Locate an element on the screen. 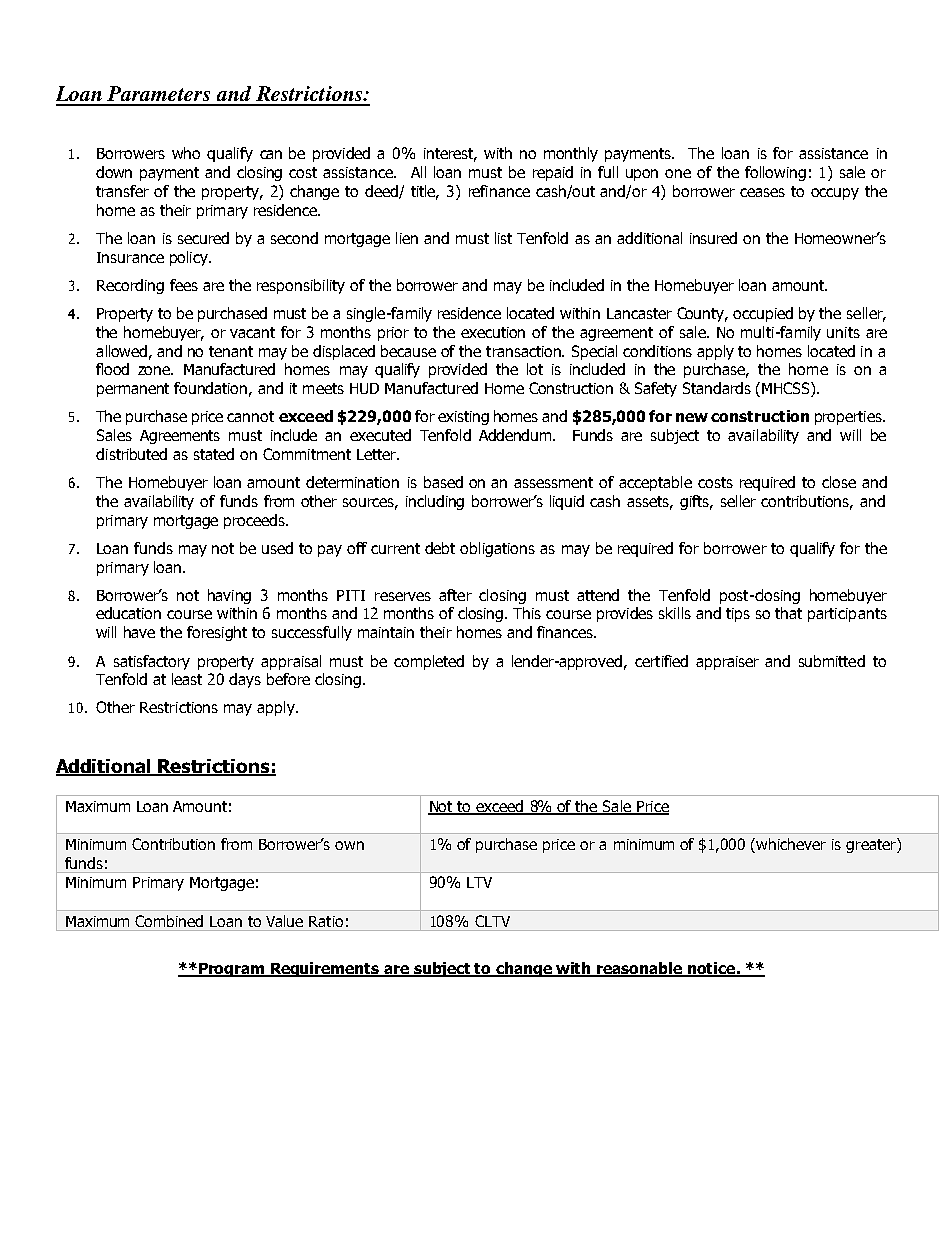  refinance is located at coordinates (499, 191).
